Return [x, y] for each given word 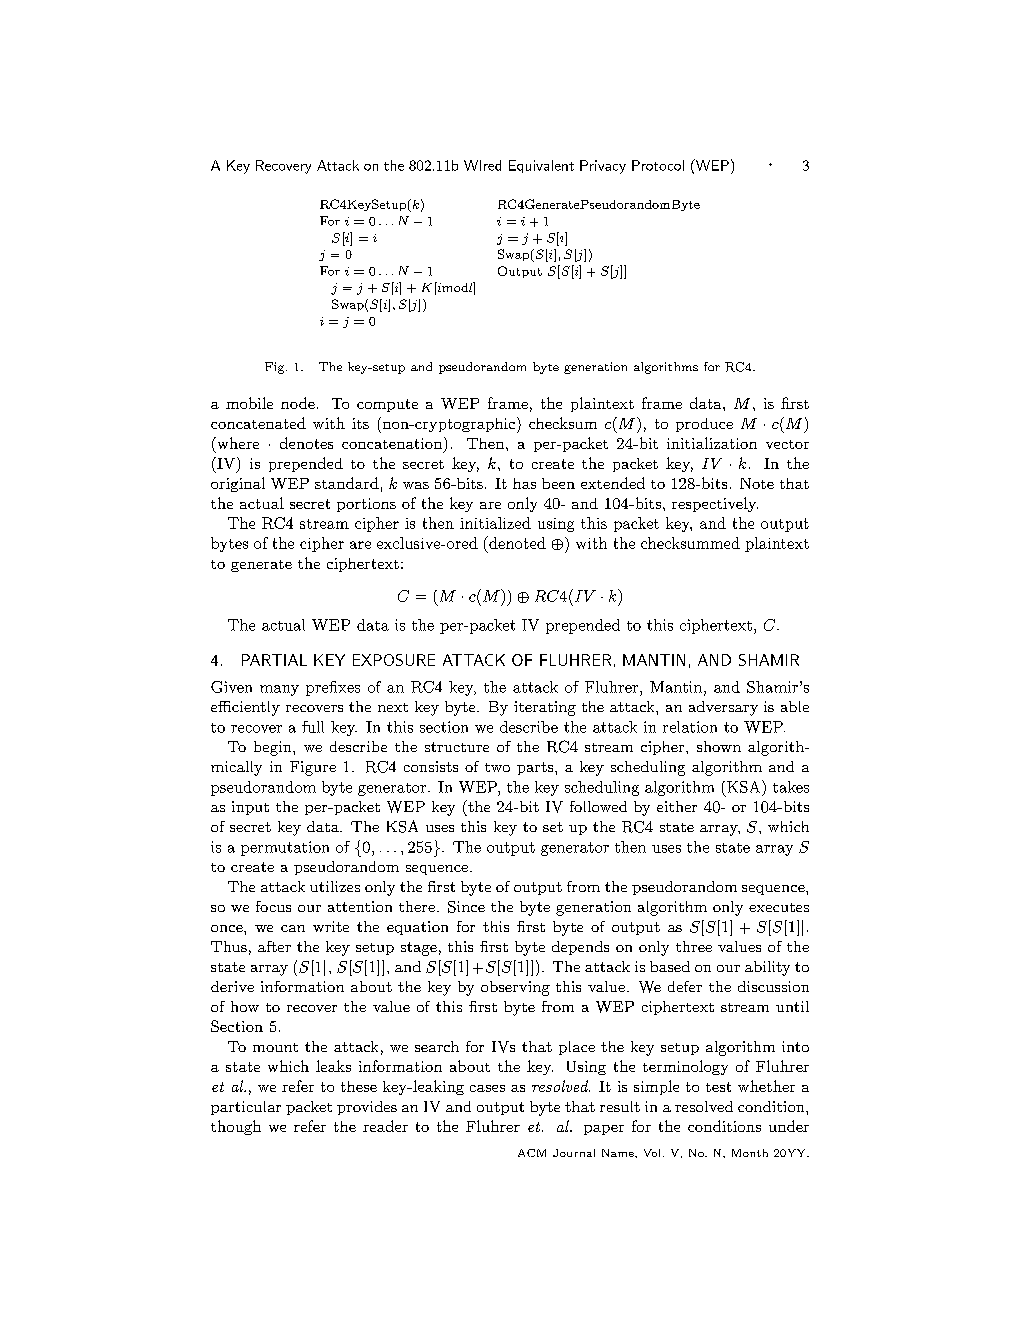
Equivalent [541, 166]
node [298, 403]
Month [750, 1153]
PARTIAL [274, 660]
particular [246, 1108]
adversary [723, 708]
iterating [545, 708]
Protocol [658, 165]
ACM [532, 1153]
